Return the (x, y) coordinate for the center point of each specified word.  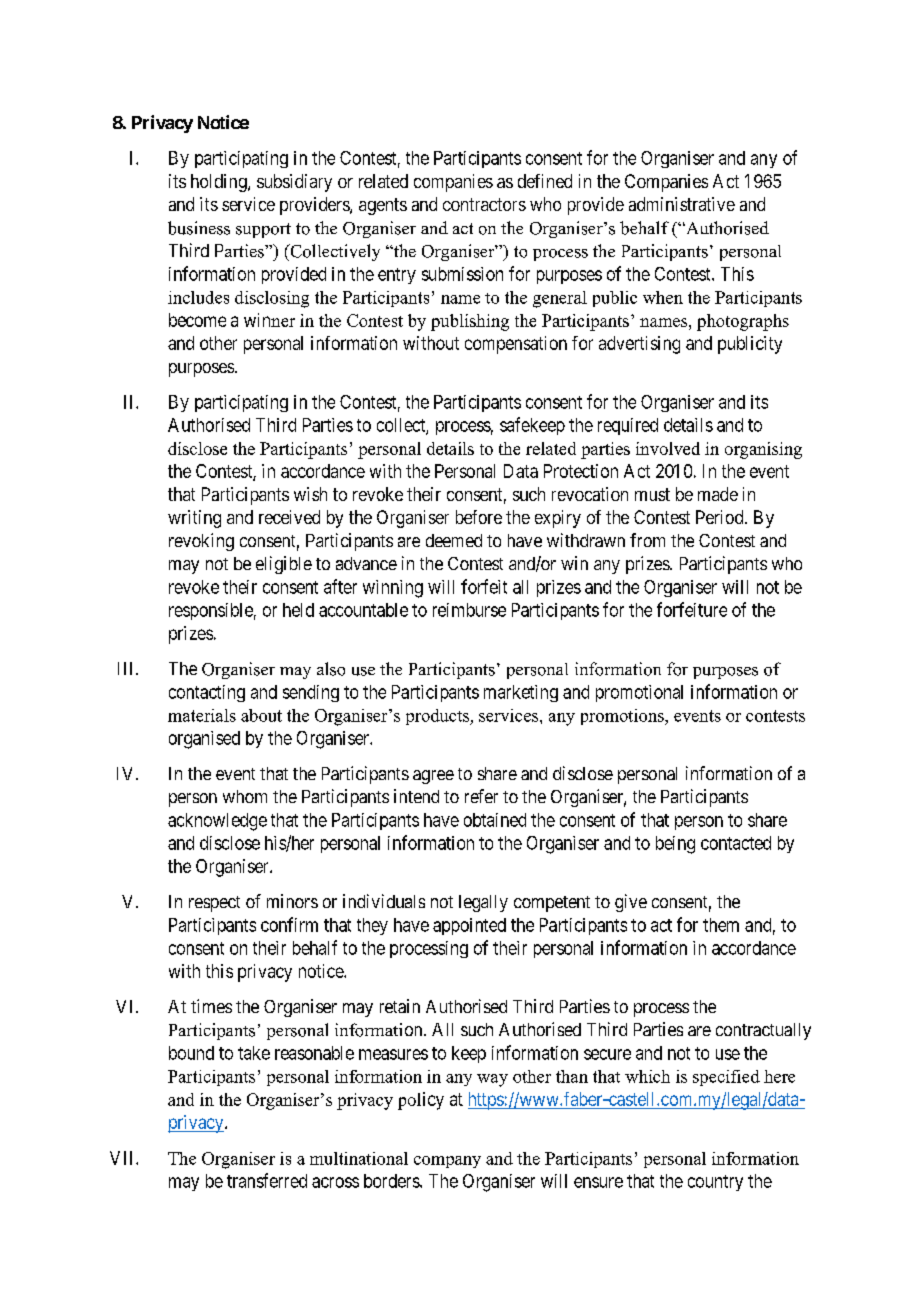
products (439, 717)
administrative (682, 204)
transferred (267, 1180)
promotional (639, 693)
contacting (207, 693)
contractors (484, 204)
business (199, 228)
